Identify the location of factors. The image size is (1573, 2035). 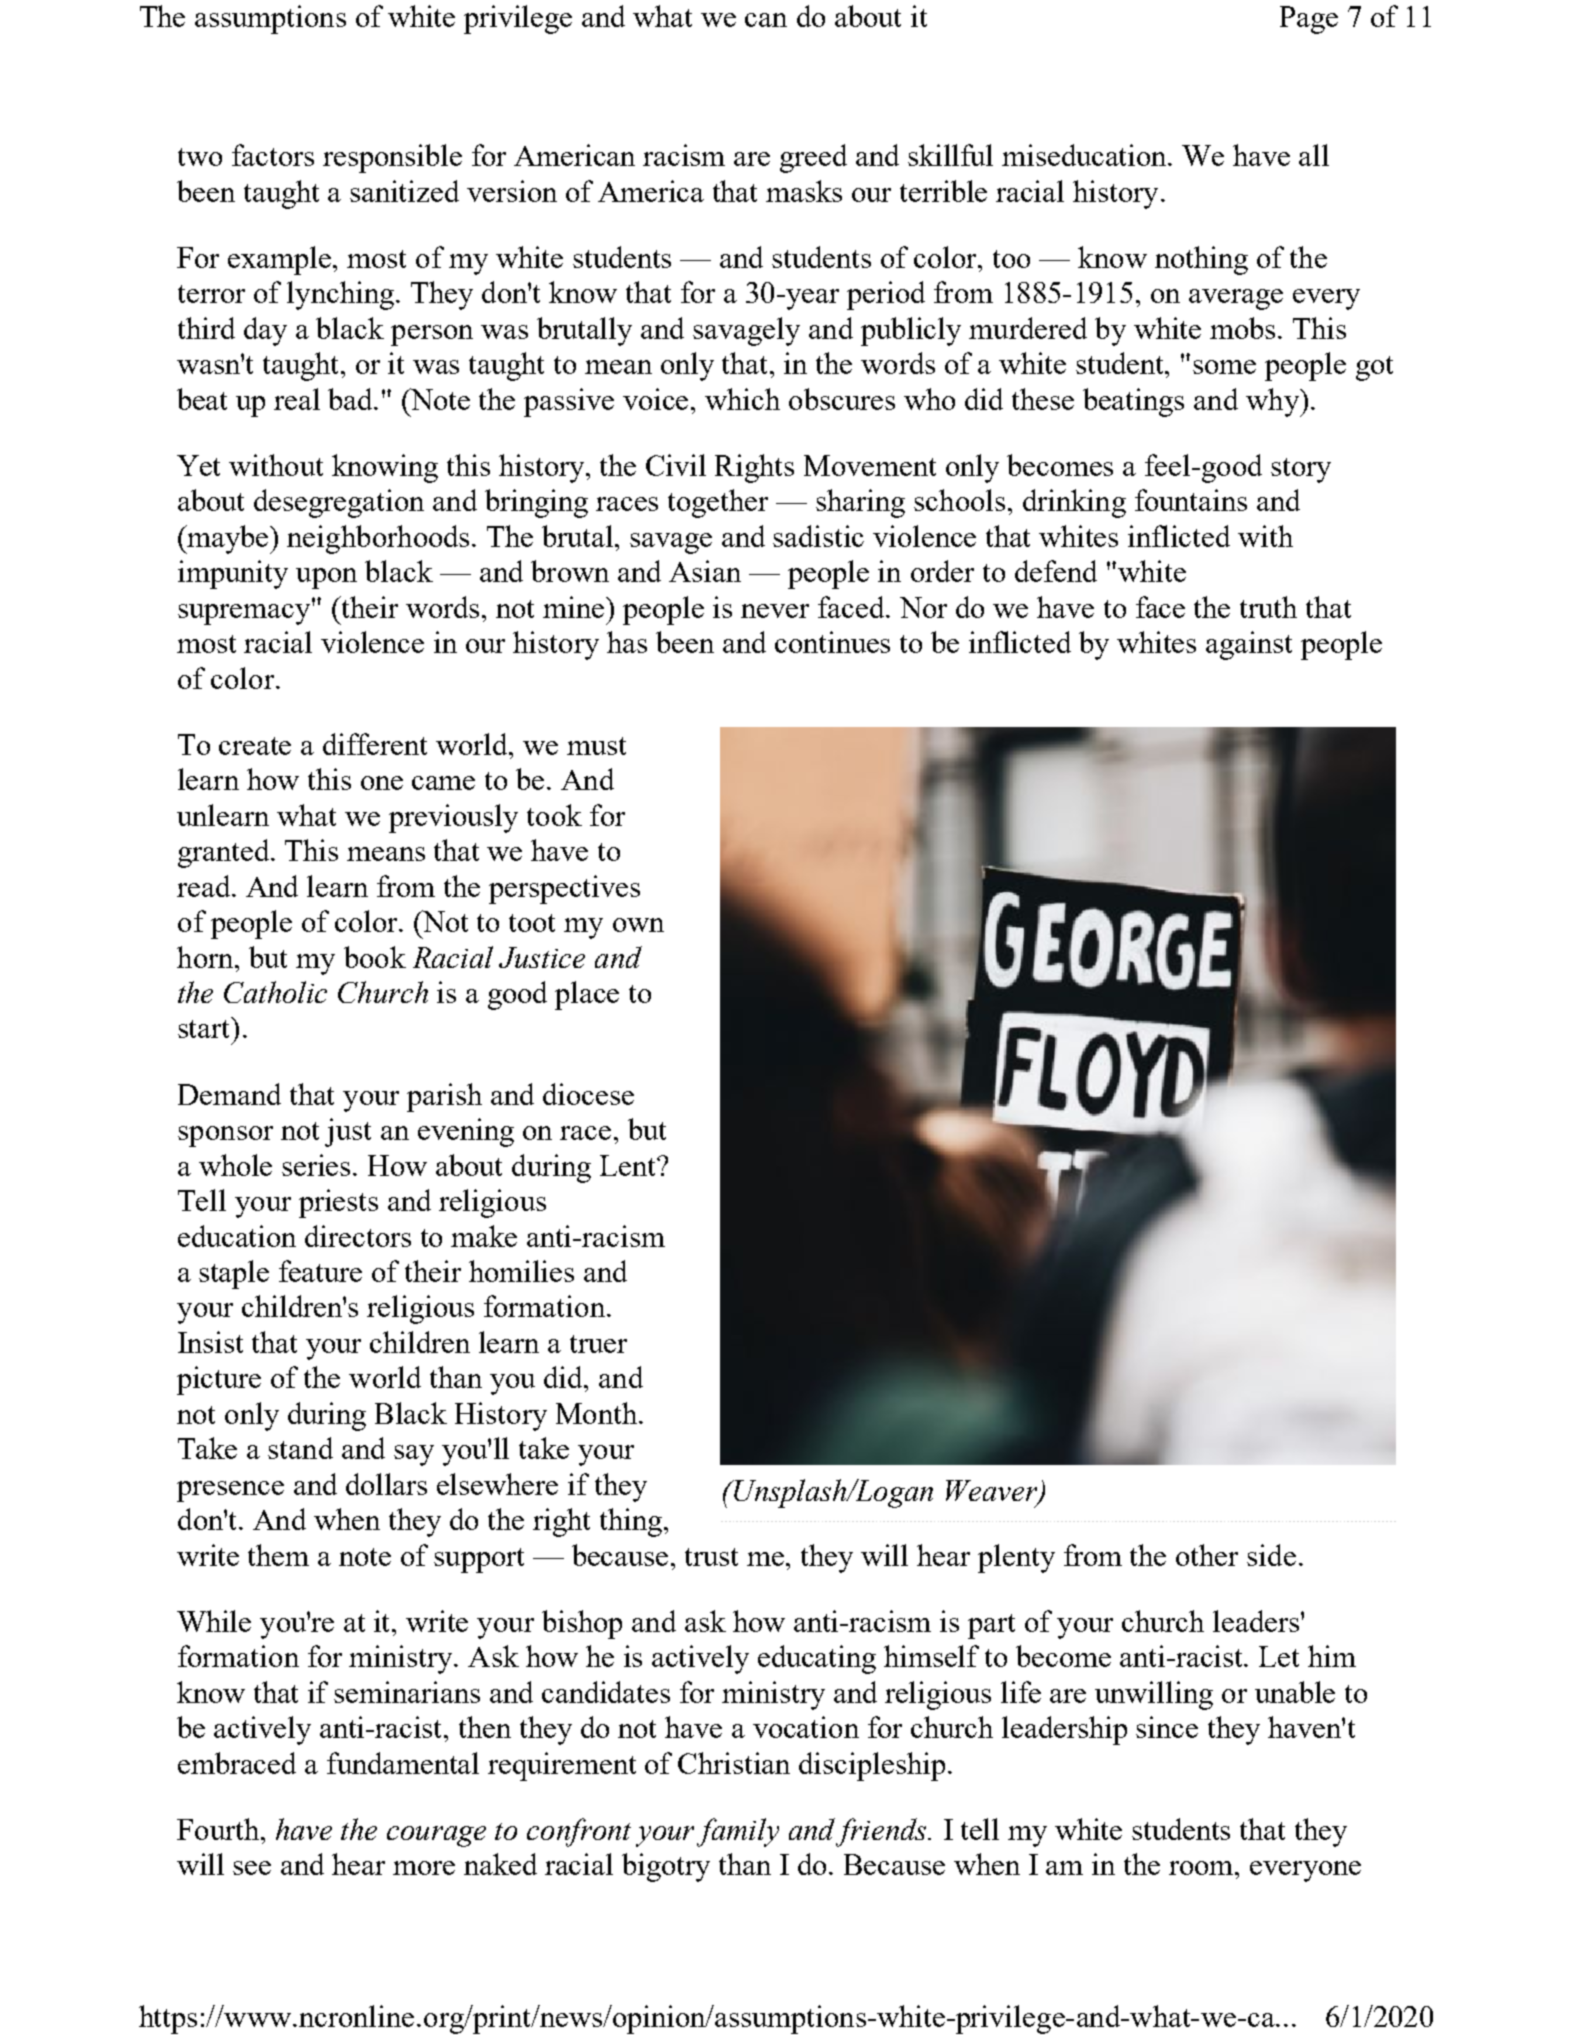
(273, 155).
